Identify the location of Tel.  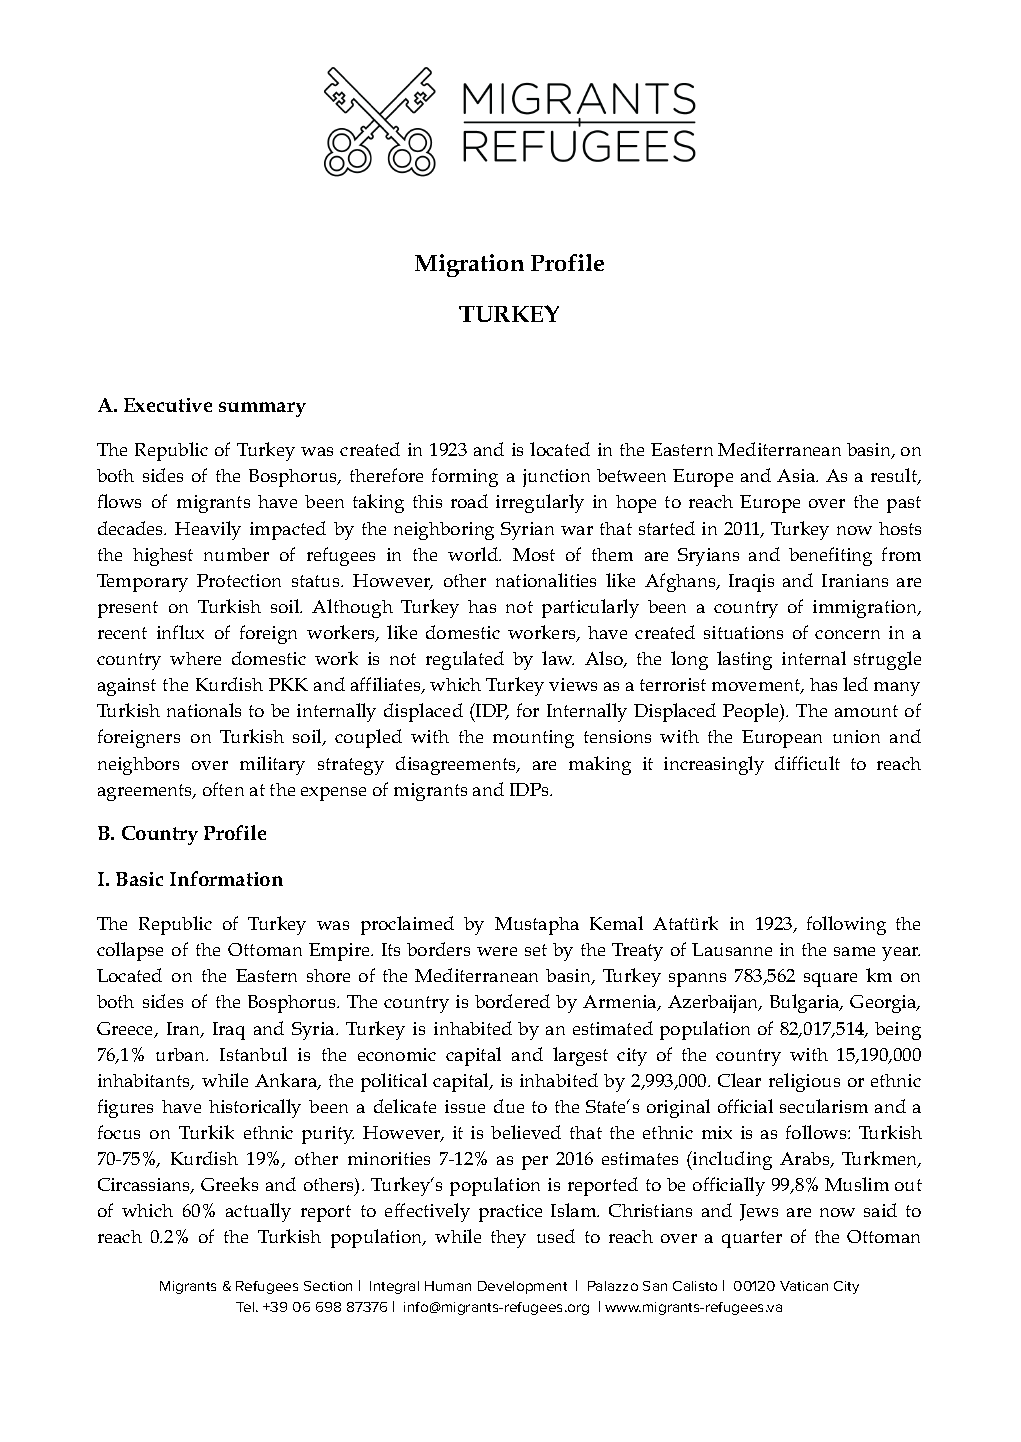
(246, 1307).
